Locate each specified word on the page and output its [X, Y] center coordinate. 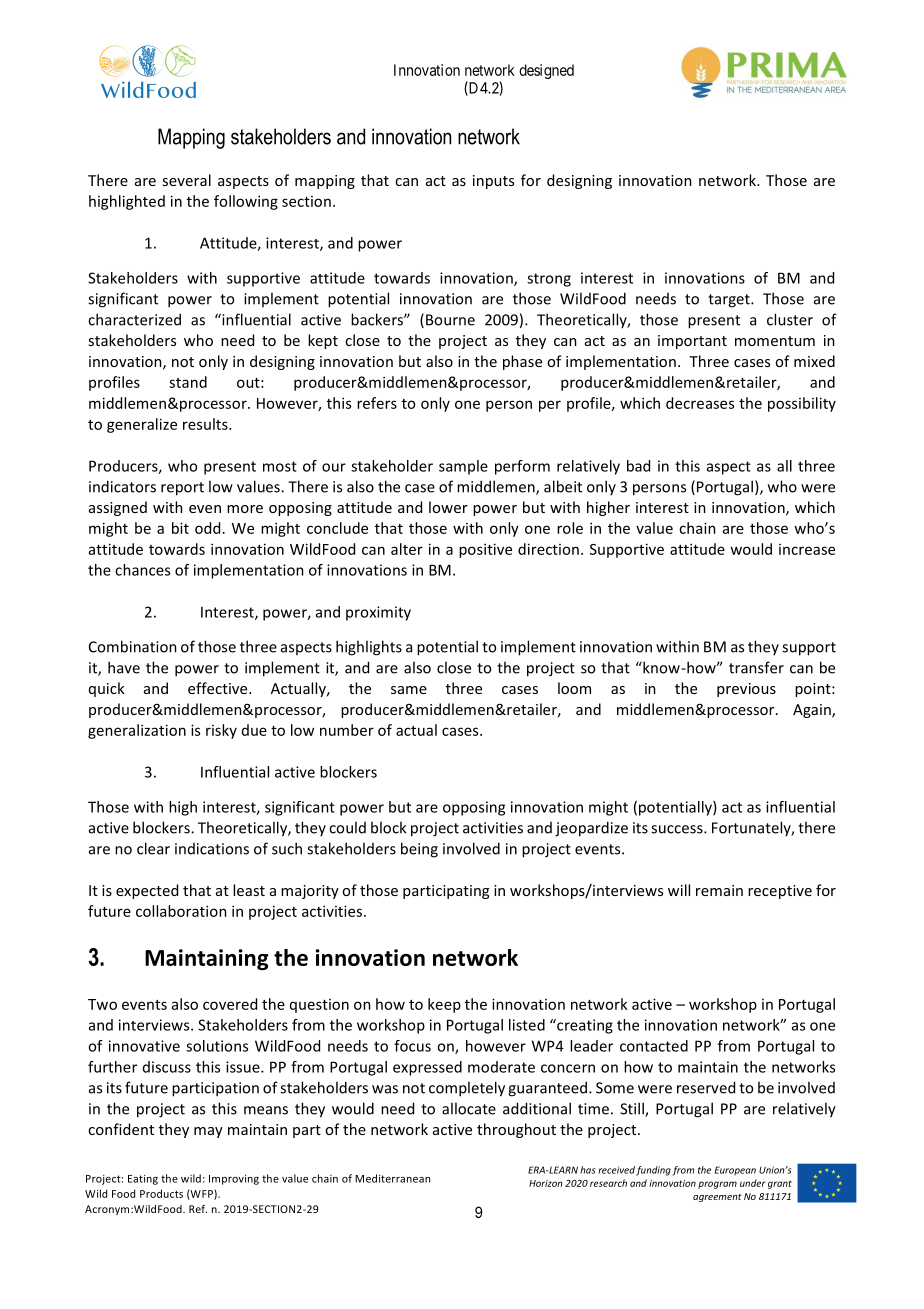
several [186, 180]
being [419, 850]
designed [546, 71]
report [182, 489]
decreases [700, 403]
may [208, 1132]
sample [463, 467]
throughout [516, 1130]
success [678, 829]
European [735, 1171]
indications [212, 849]
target [730, 301]
